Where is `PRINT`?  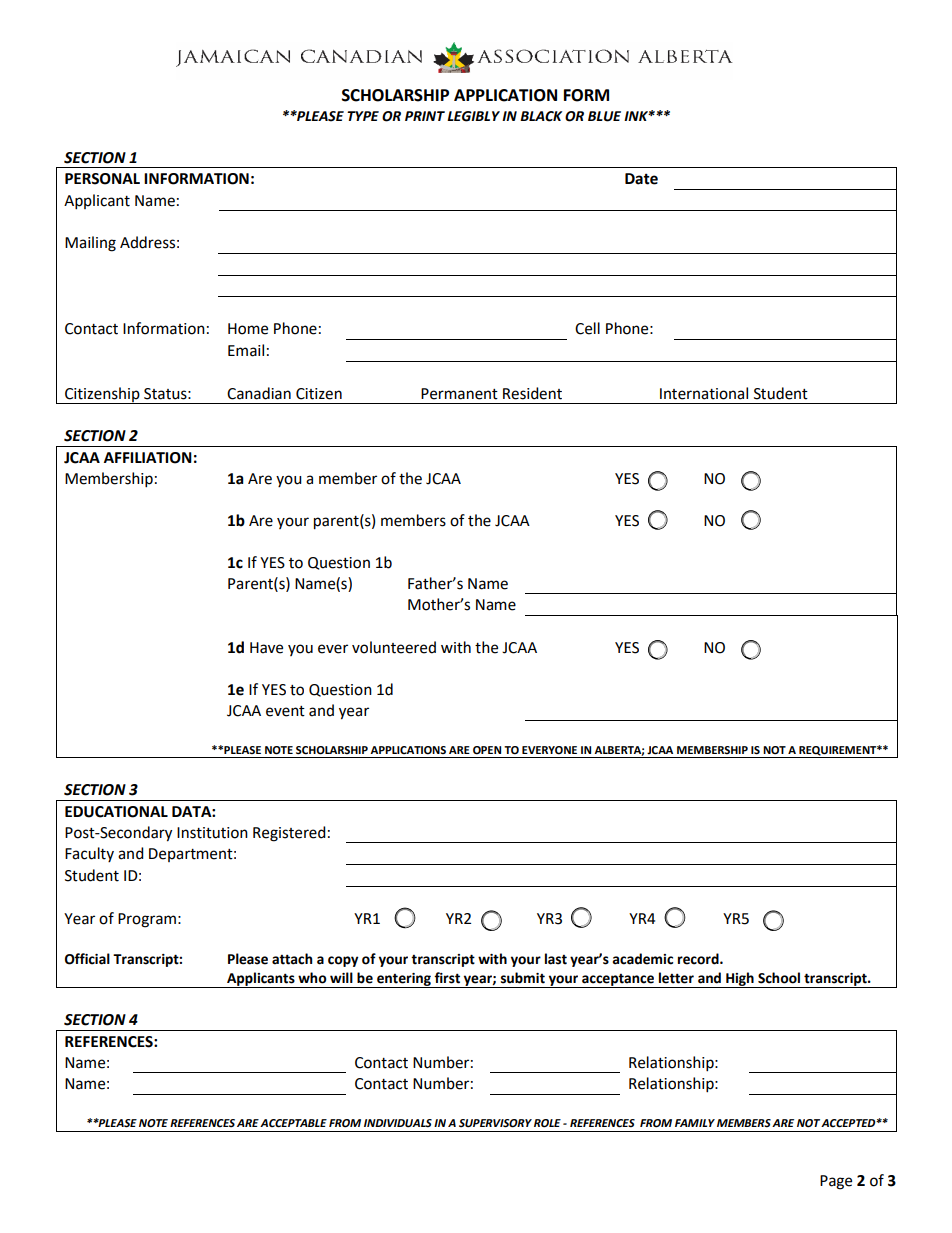 PRINT is located at coordinates (425, 116).
